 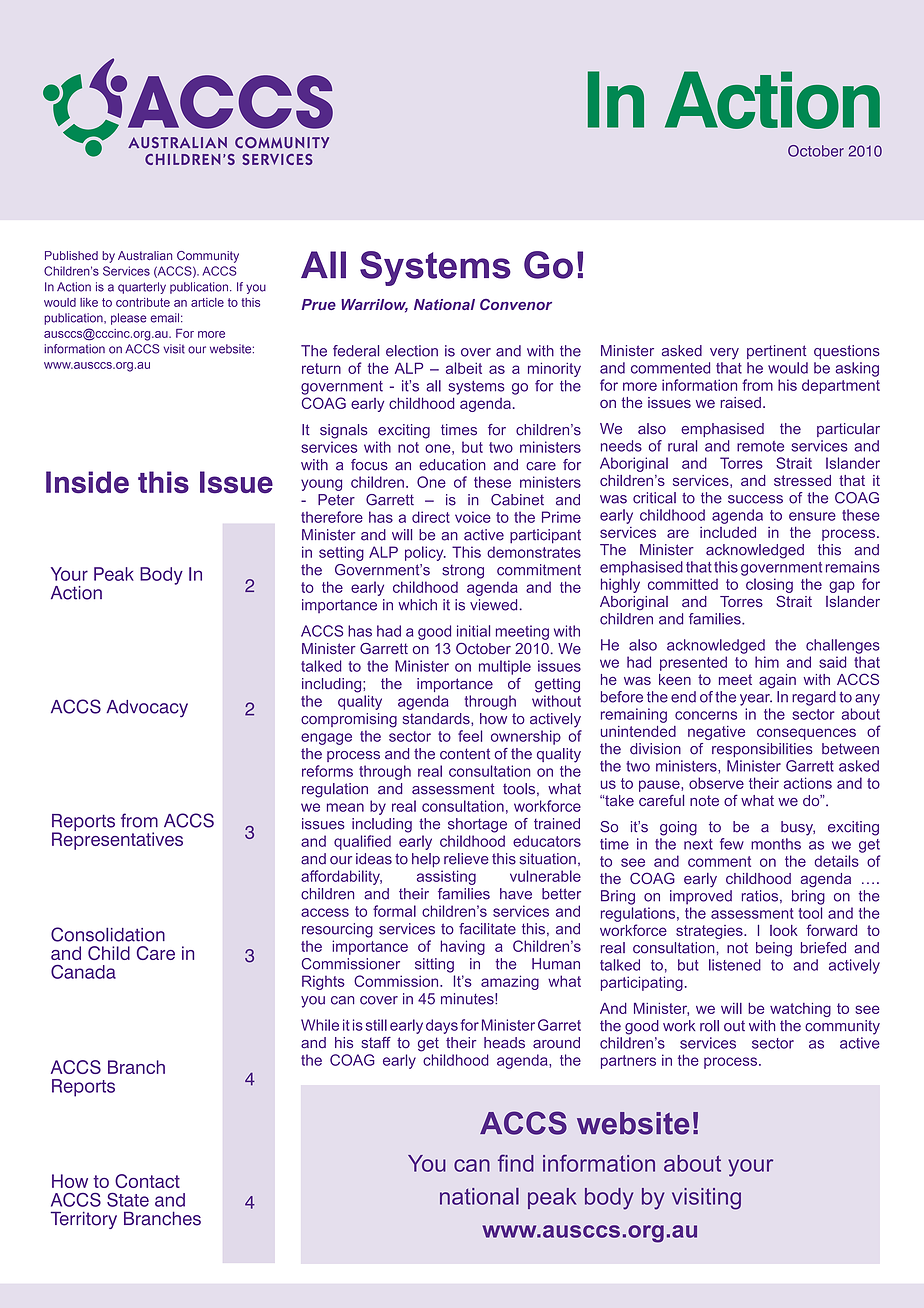 I want to click on look, so click(x=784, y=930).
